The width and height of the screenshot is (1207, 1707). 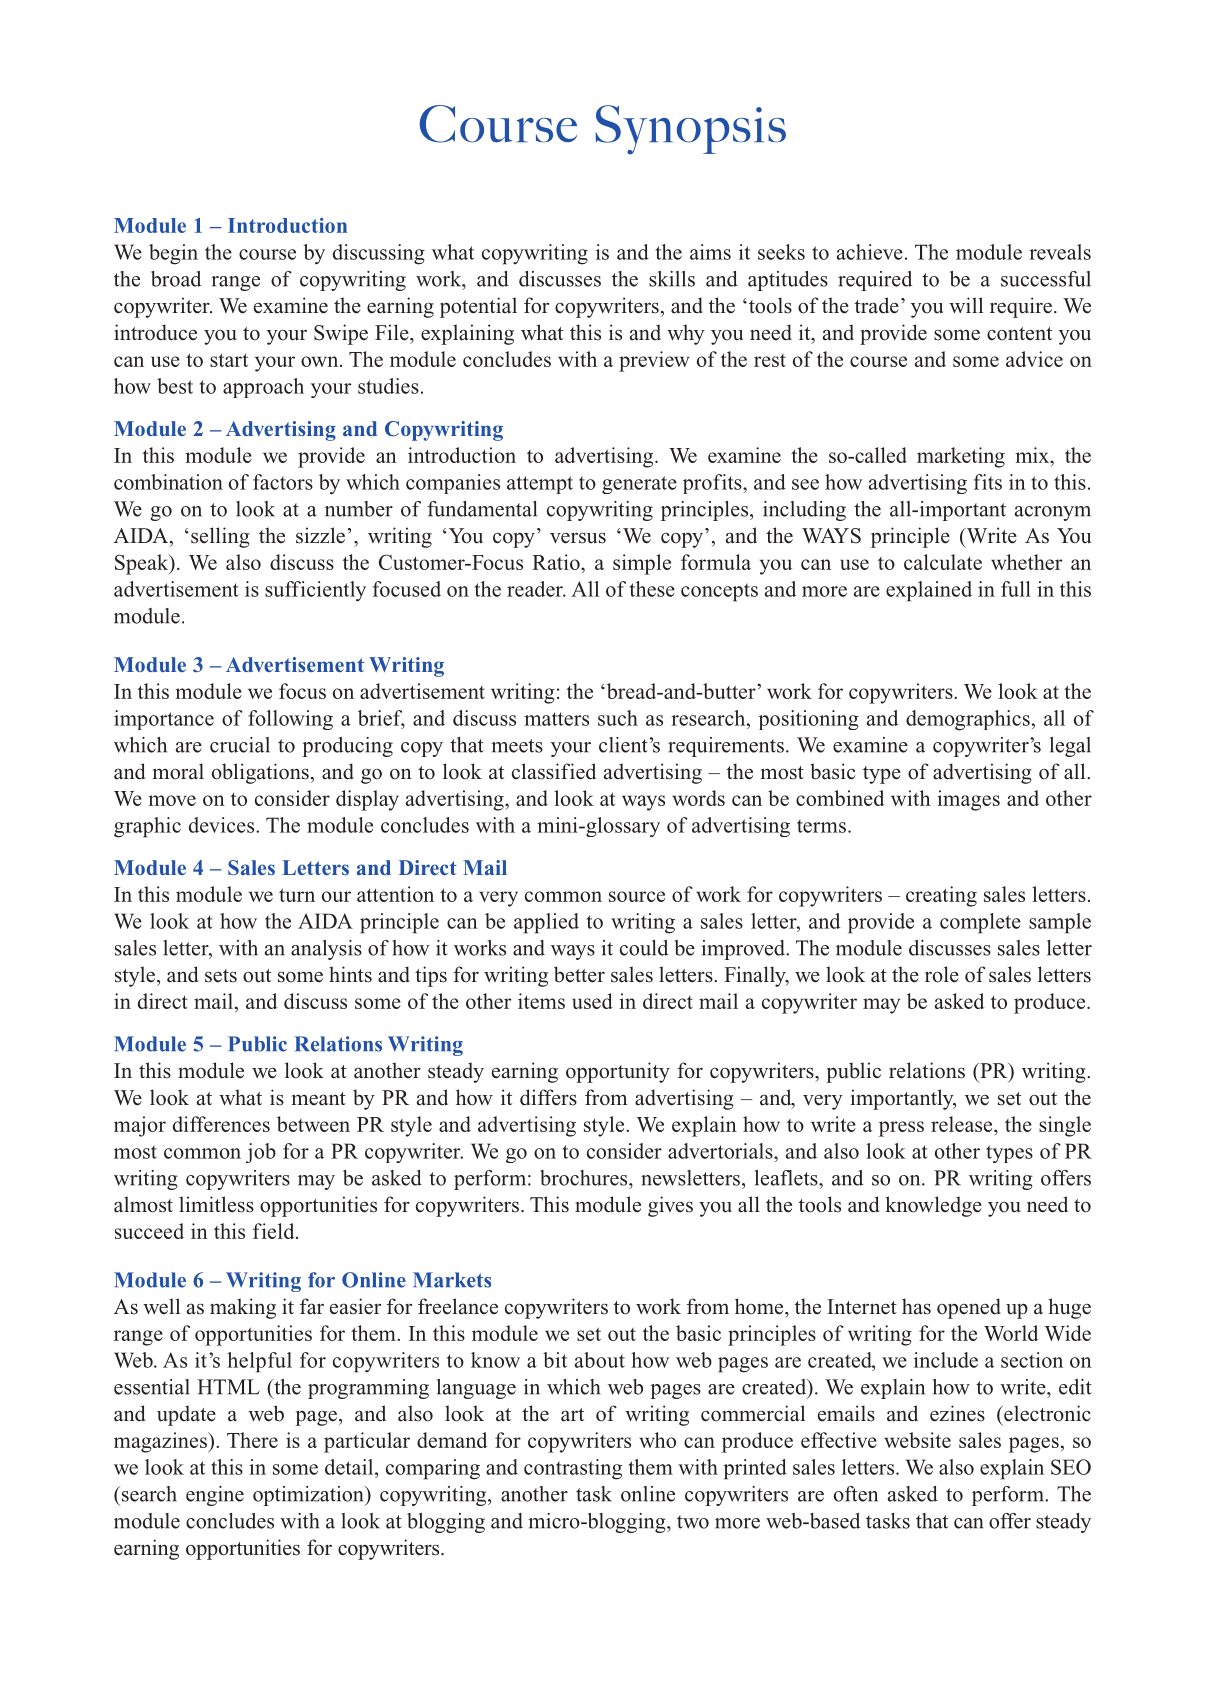 What do you see at coordinates (1016, 589) in the screenshot?
I see `full` at bounding box center [1016, 589].
